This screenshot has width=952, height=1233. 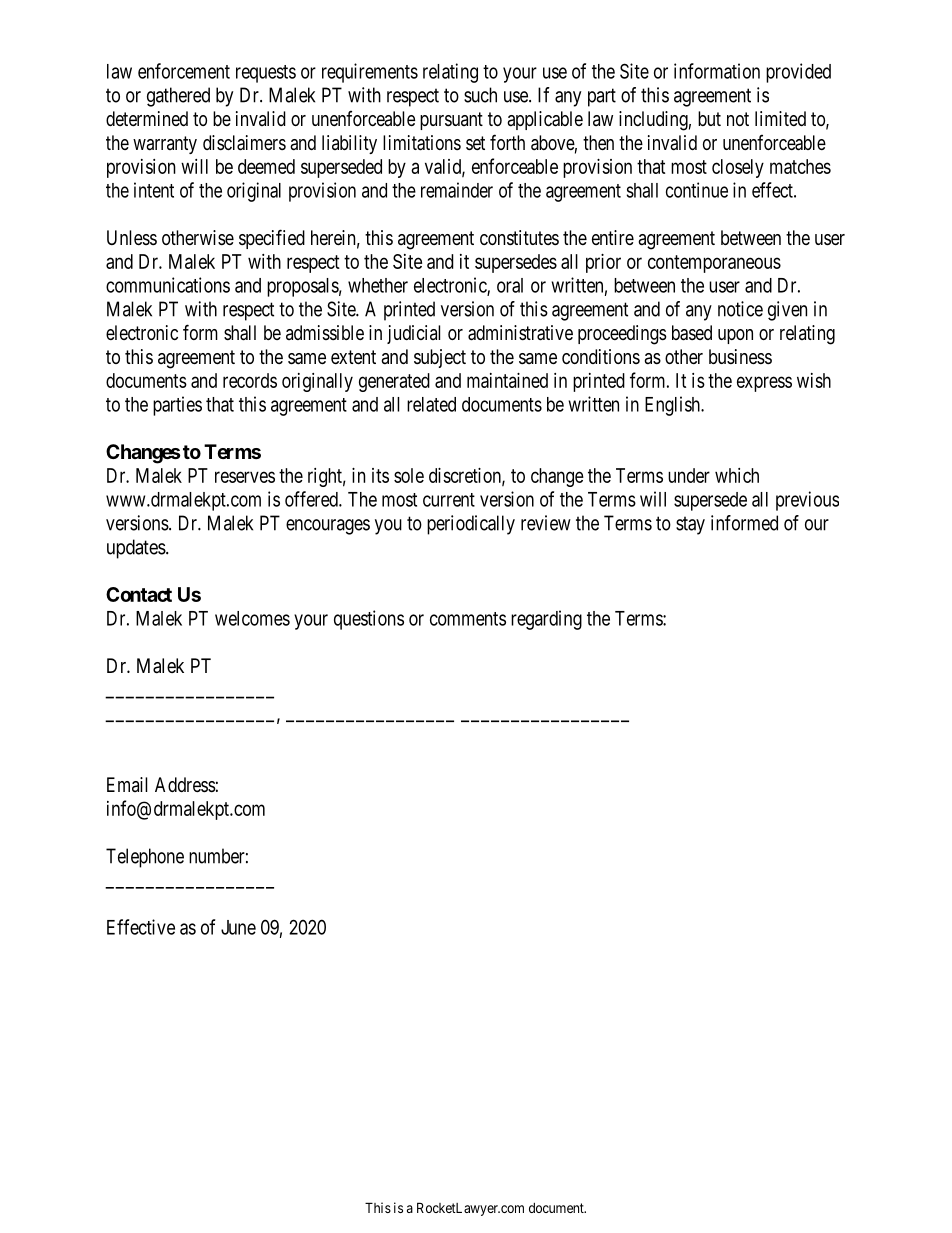 I want to click on June, so click(x=238, y=927).
